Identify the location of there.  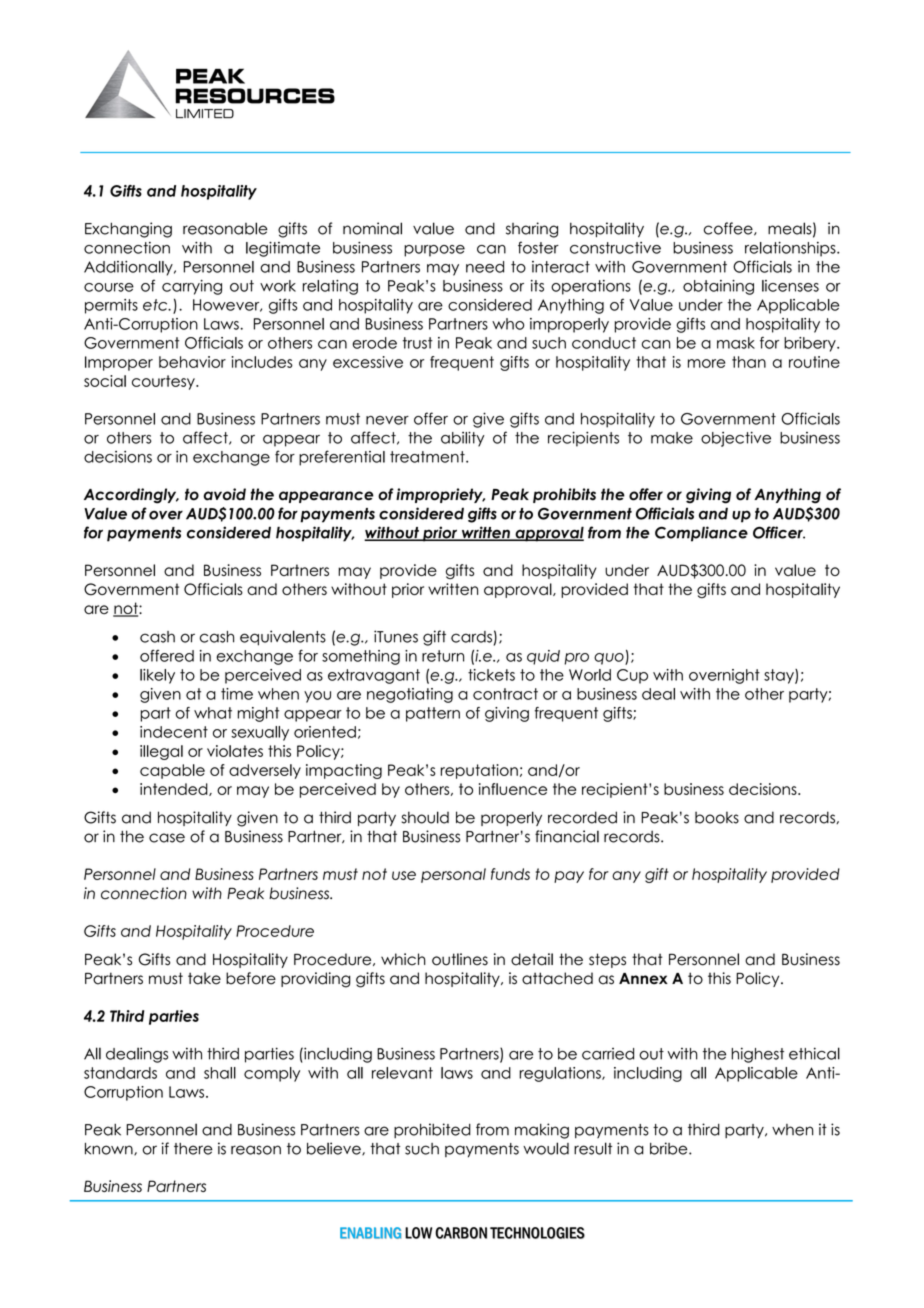
(193, 1149).
